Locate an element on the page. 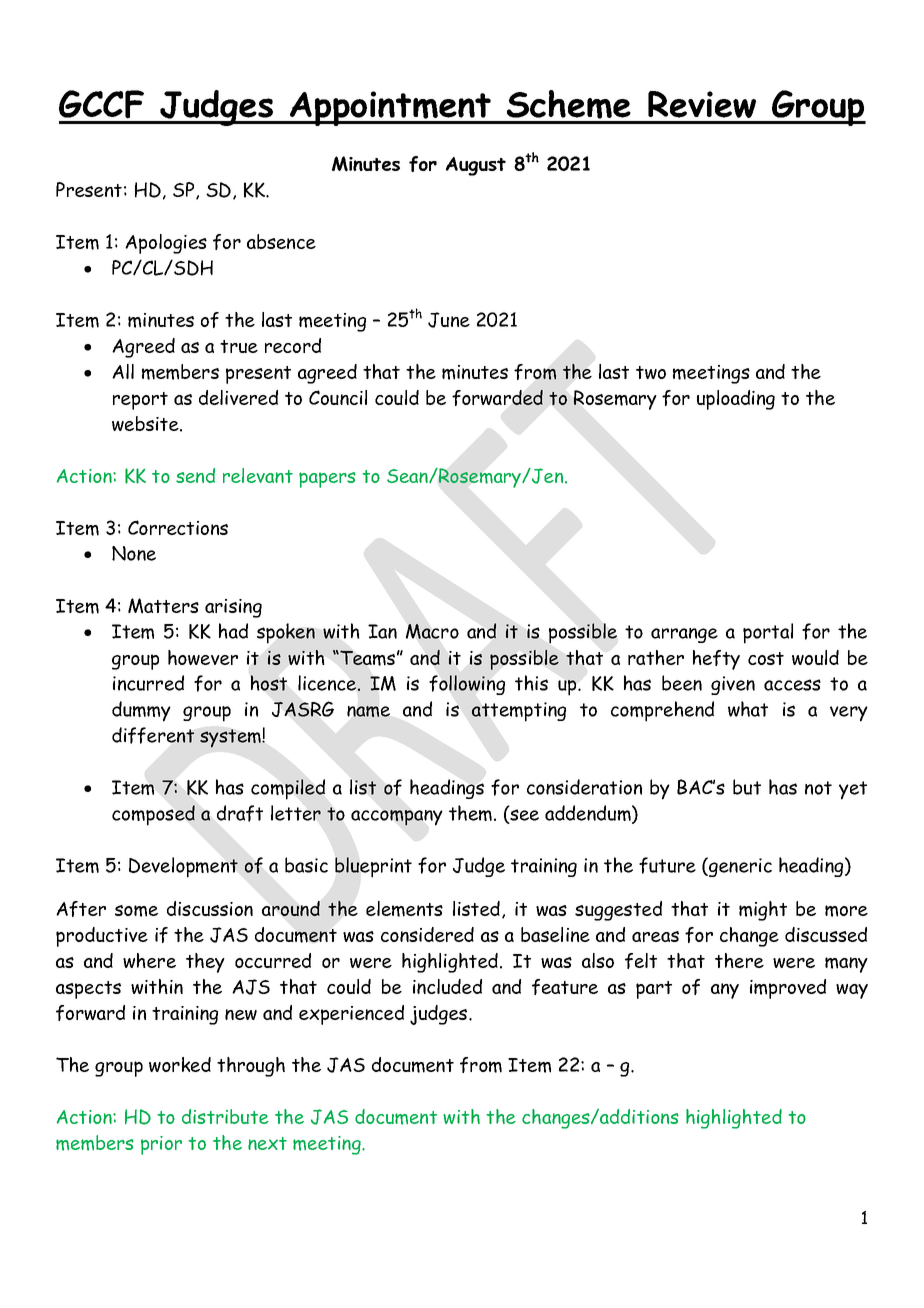 This document has width=924, height=1308. August is located at coordinates (476, 166).
